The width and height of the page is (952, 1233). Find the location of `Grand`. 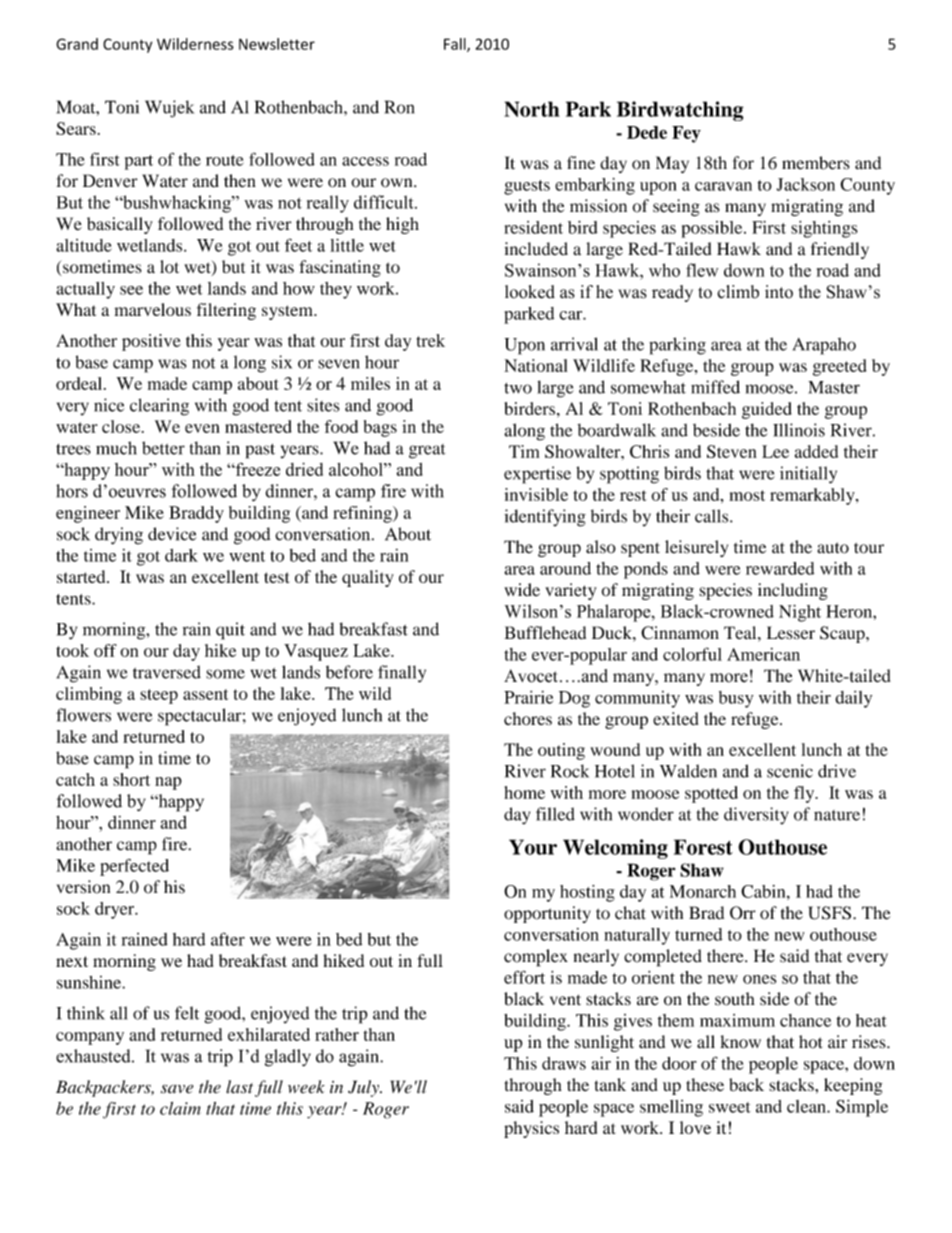

Grand is located at coordinates (77, 44).
